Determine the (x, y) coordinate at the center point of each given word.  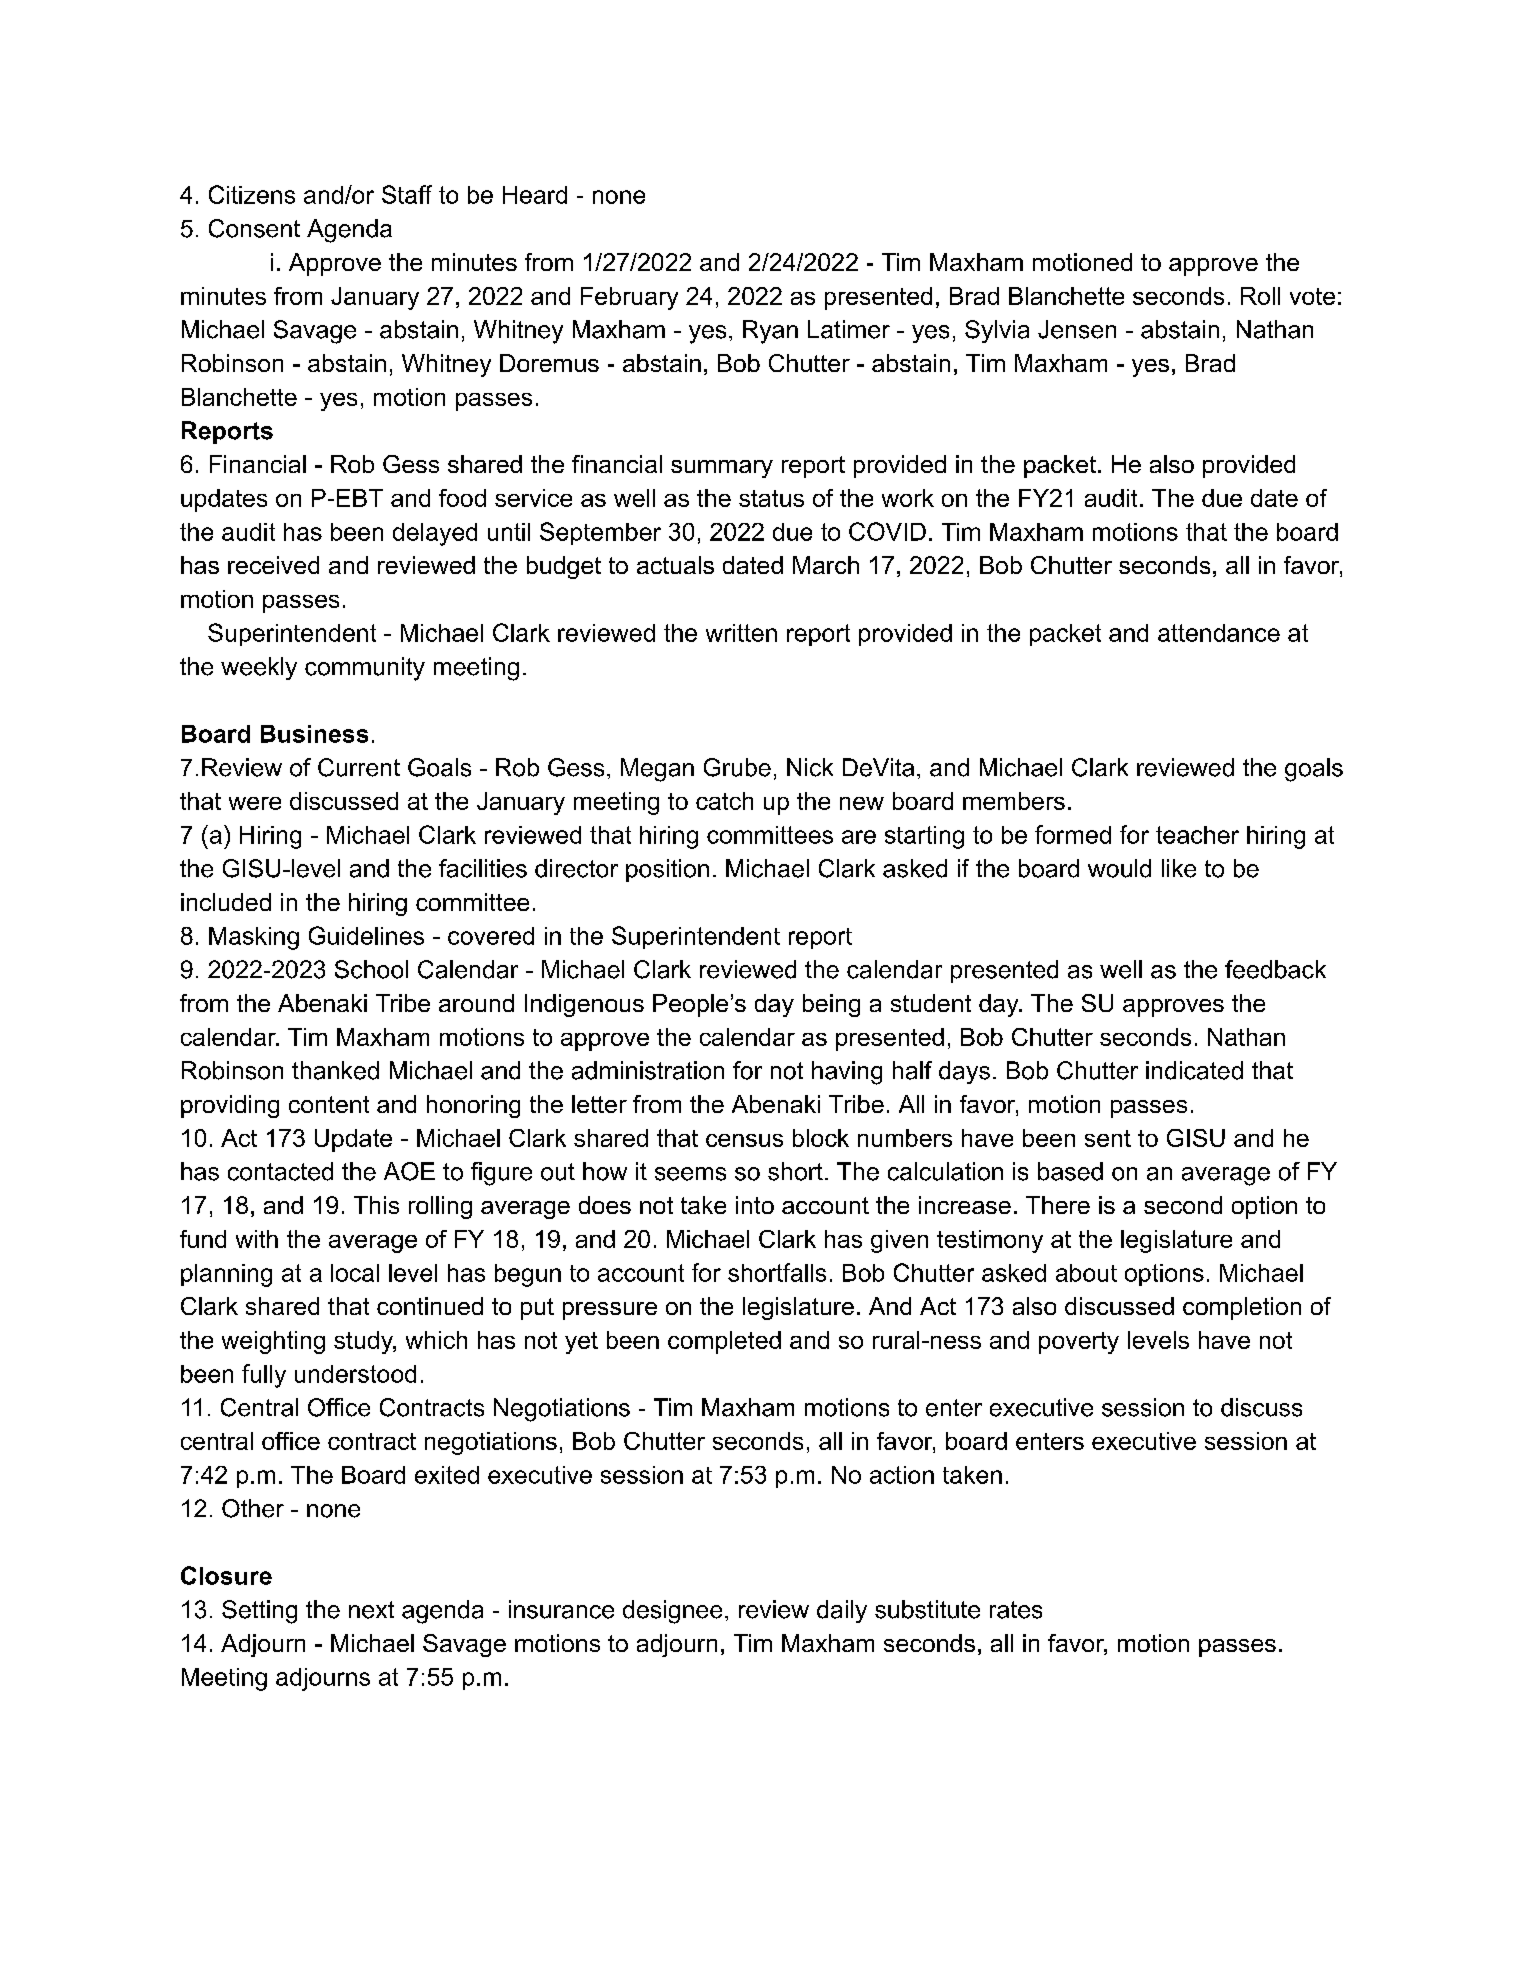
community (365, 669)
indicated (1194, 1070)
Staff (407, 194)
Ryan (770, 332)
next (371, 1610)
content (329, 1104)
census (744, 1140)
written (741, 633)
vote (1312, 296)
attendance (1219, 633)
